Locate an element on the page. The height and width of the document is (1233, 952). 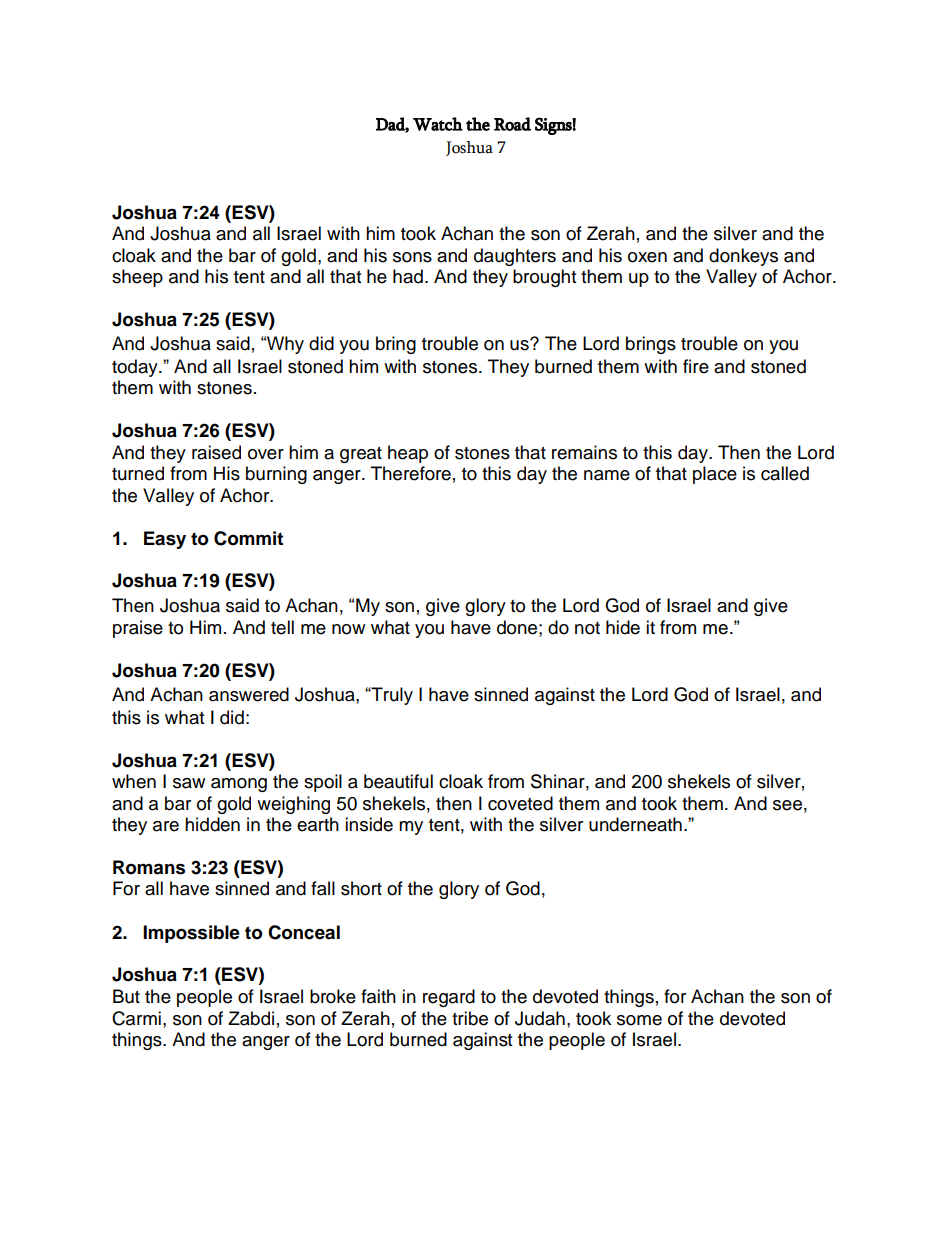
fire is located at coordinates (696, 366).
